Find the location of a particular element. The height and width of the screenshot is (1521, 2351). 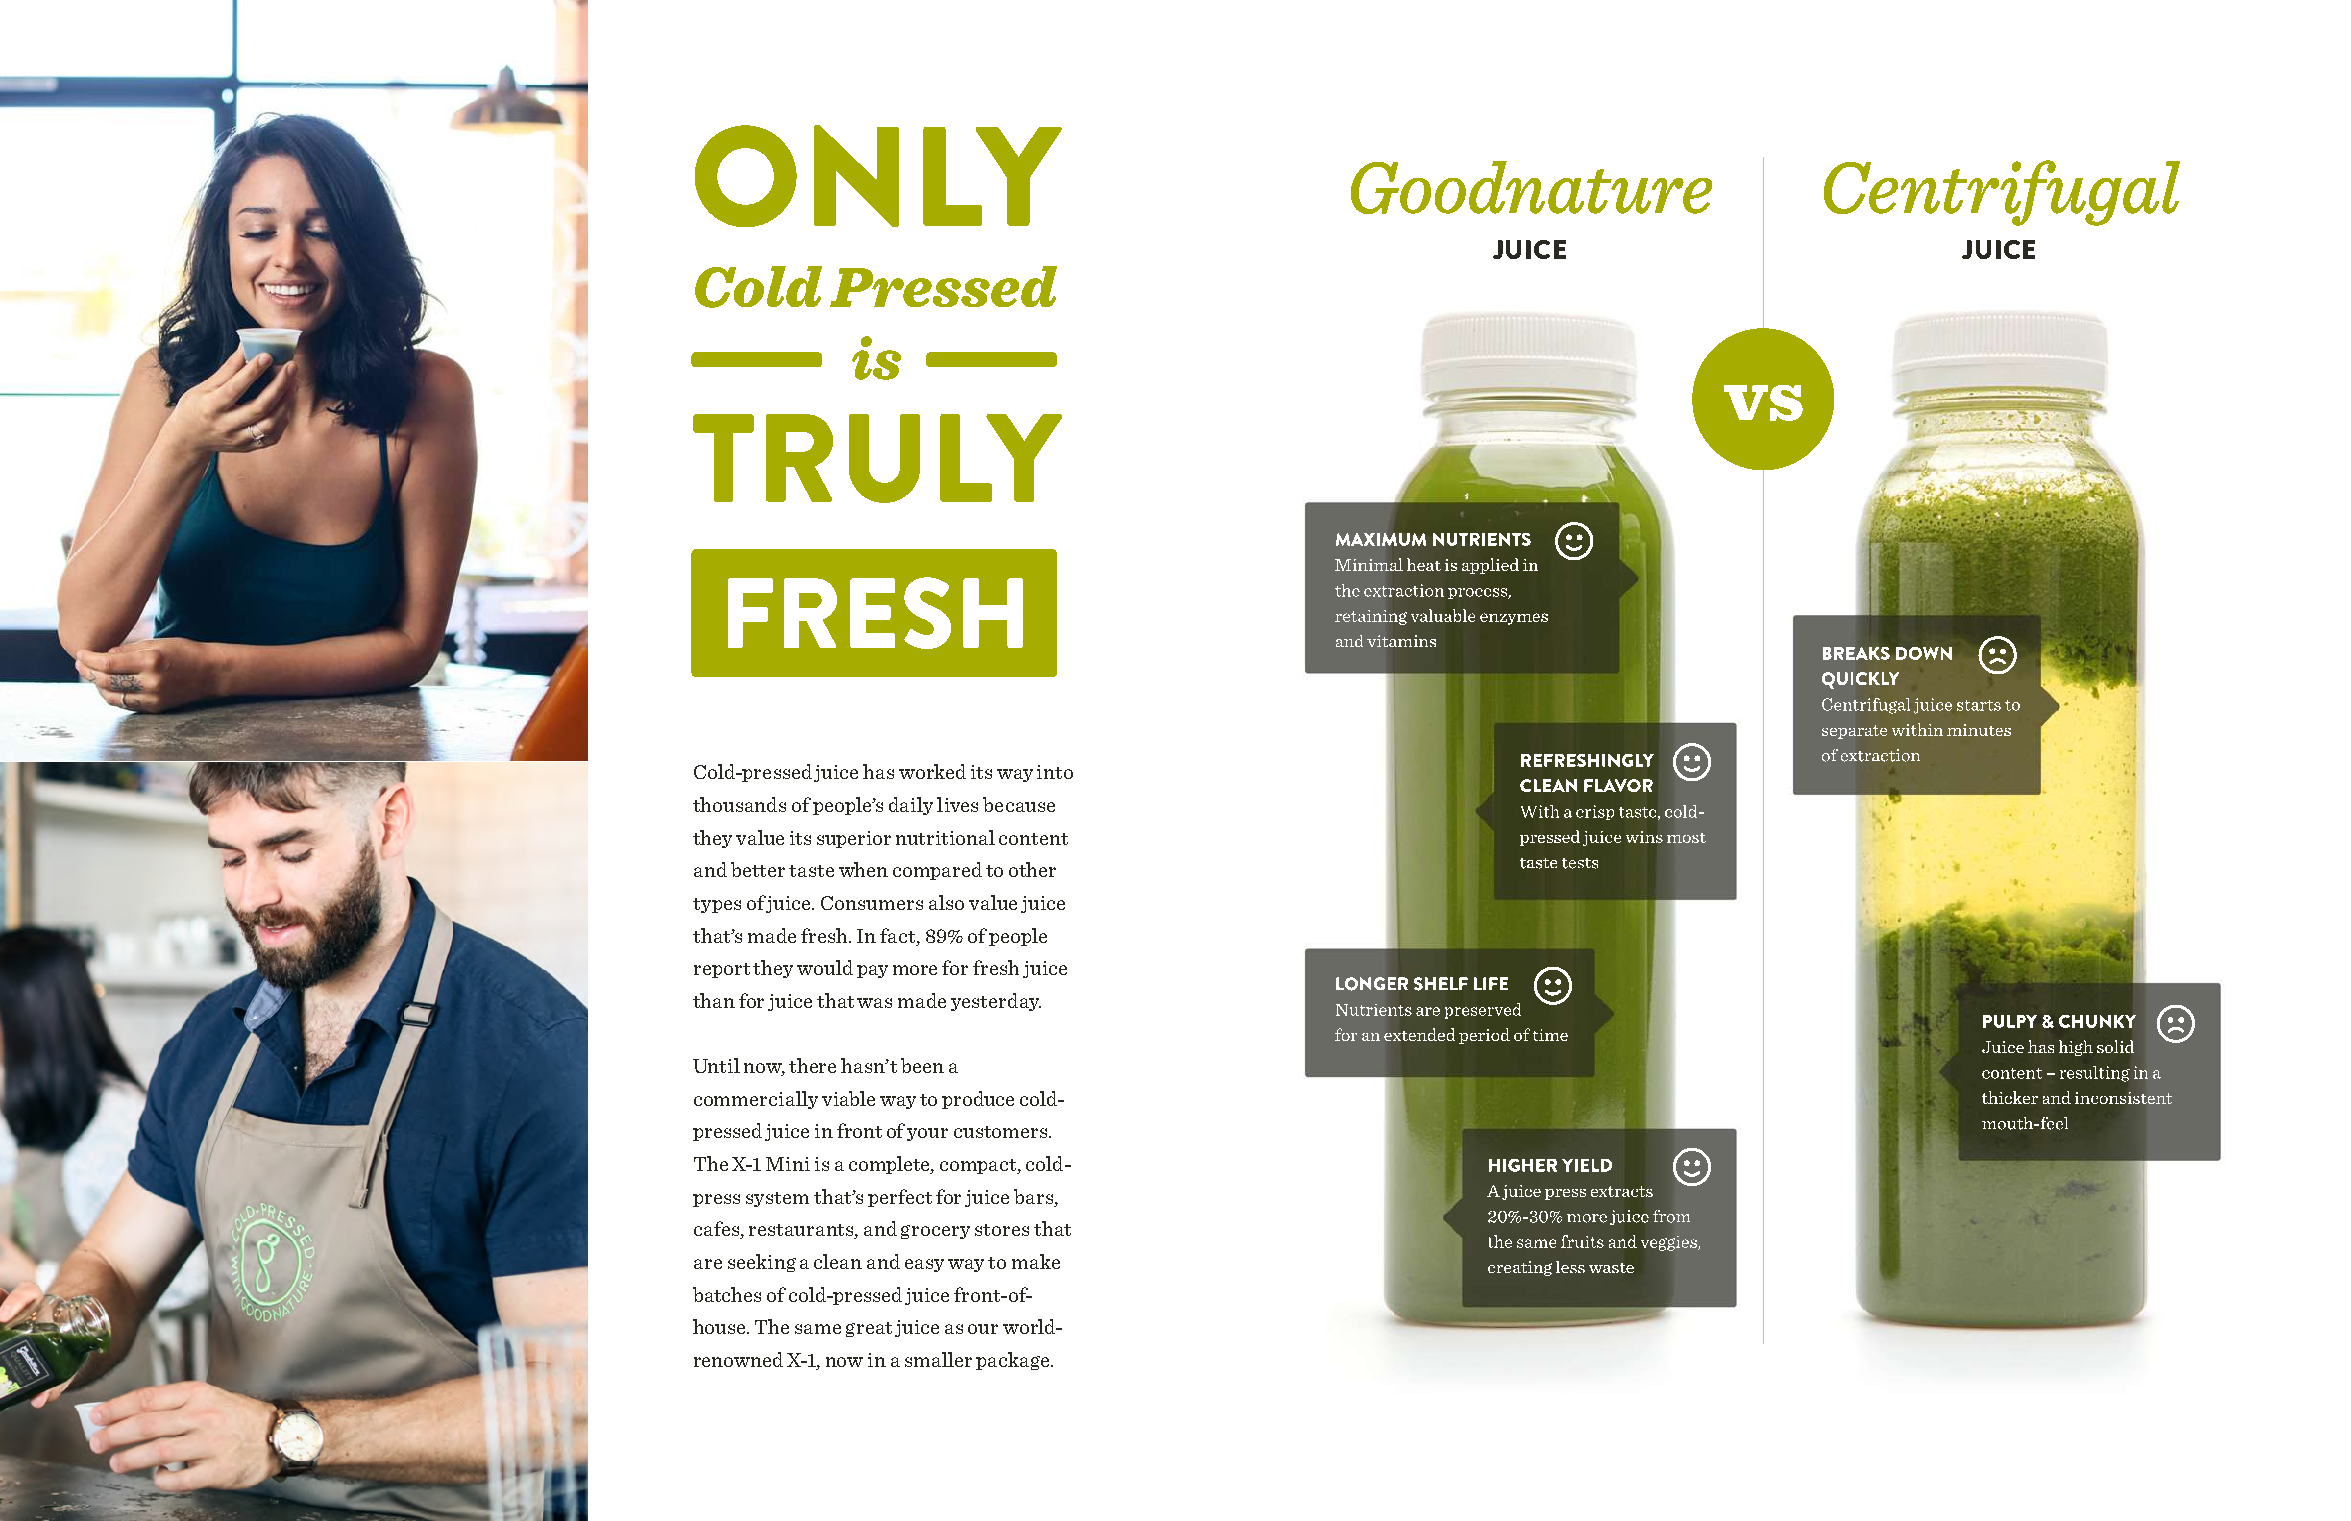

other is located at coordinates (1032, 869).
